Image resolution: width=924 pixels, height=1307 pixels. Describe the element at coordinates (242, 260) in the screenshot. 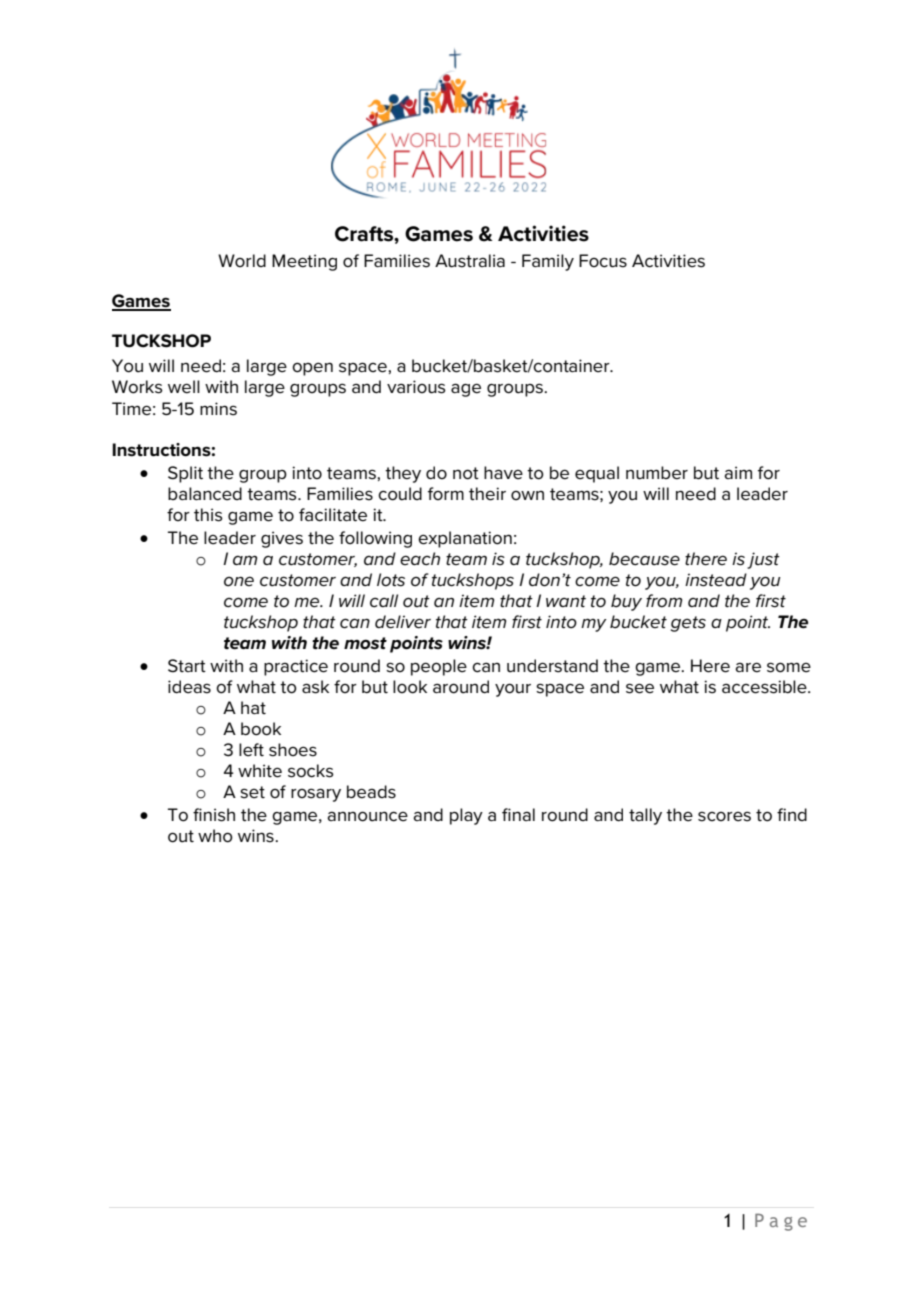

I see `World` at that location.
